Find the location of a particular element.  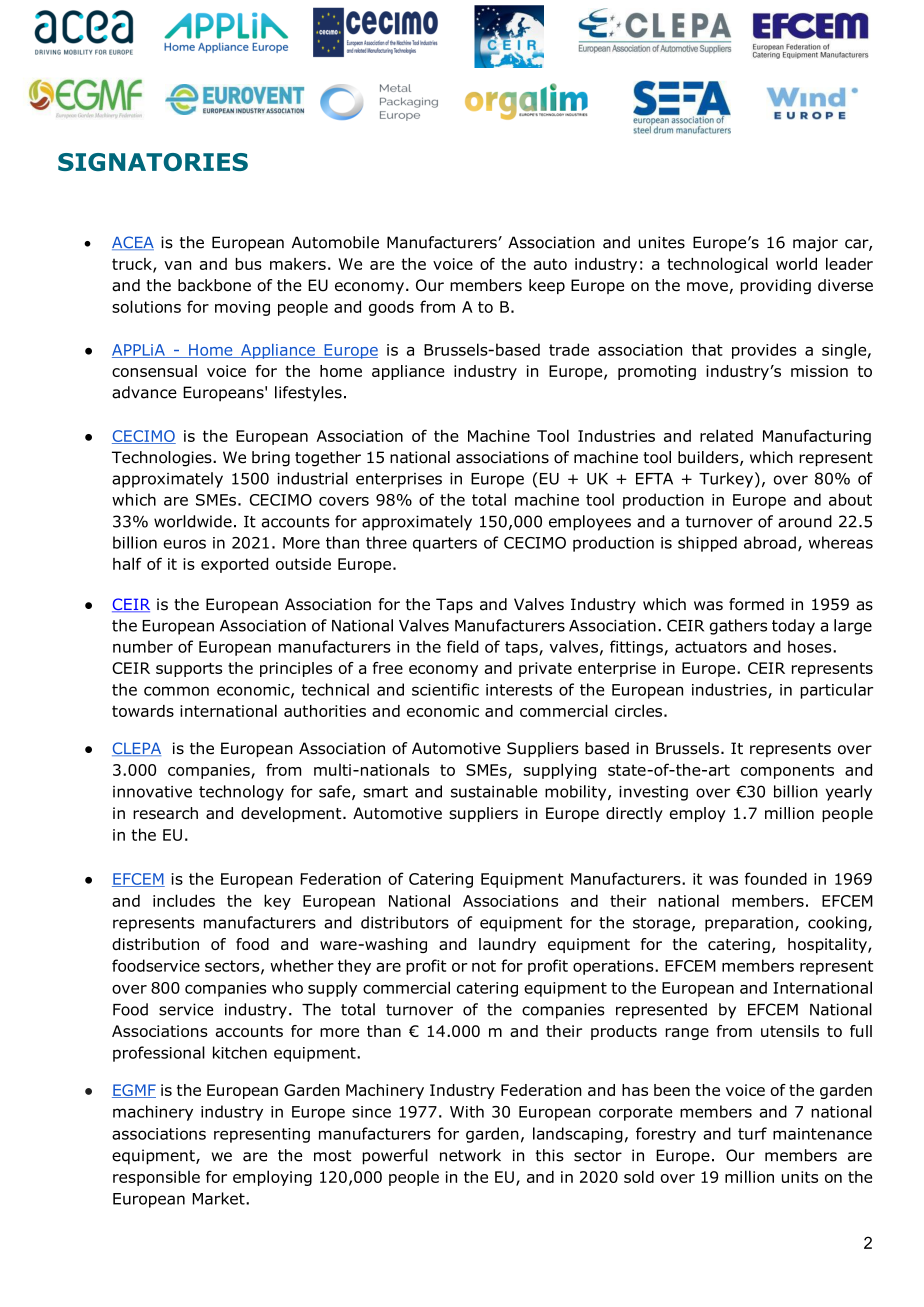

interests is located at coordinates (519, 690).
